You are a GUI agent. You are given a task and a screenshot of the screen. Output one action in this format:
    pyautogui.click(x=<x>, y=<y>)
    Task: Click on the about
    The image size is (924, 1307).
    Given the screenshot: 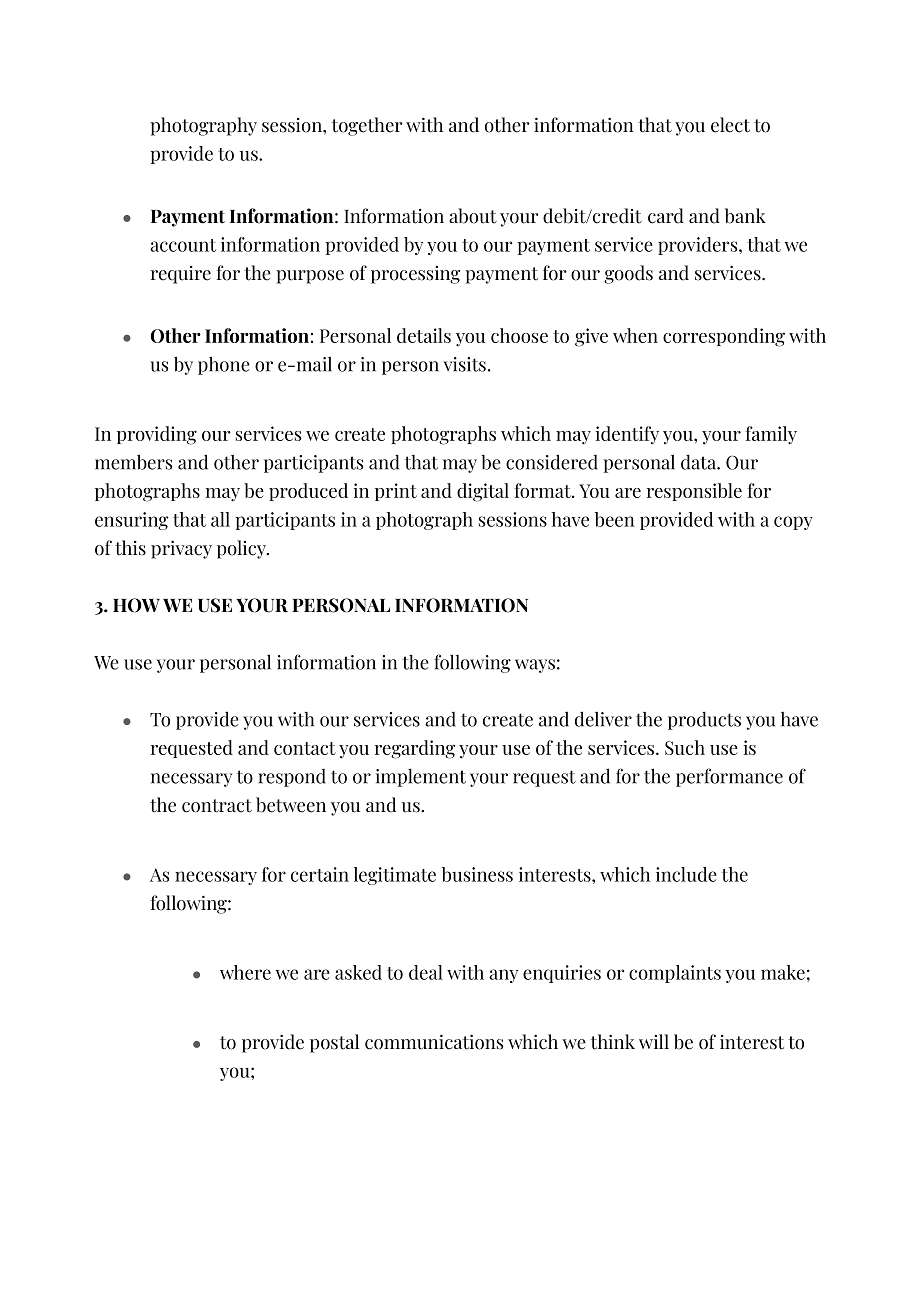 What is the action you would take?
    pyautogui.click(x=473, y=216)
